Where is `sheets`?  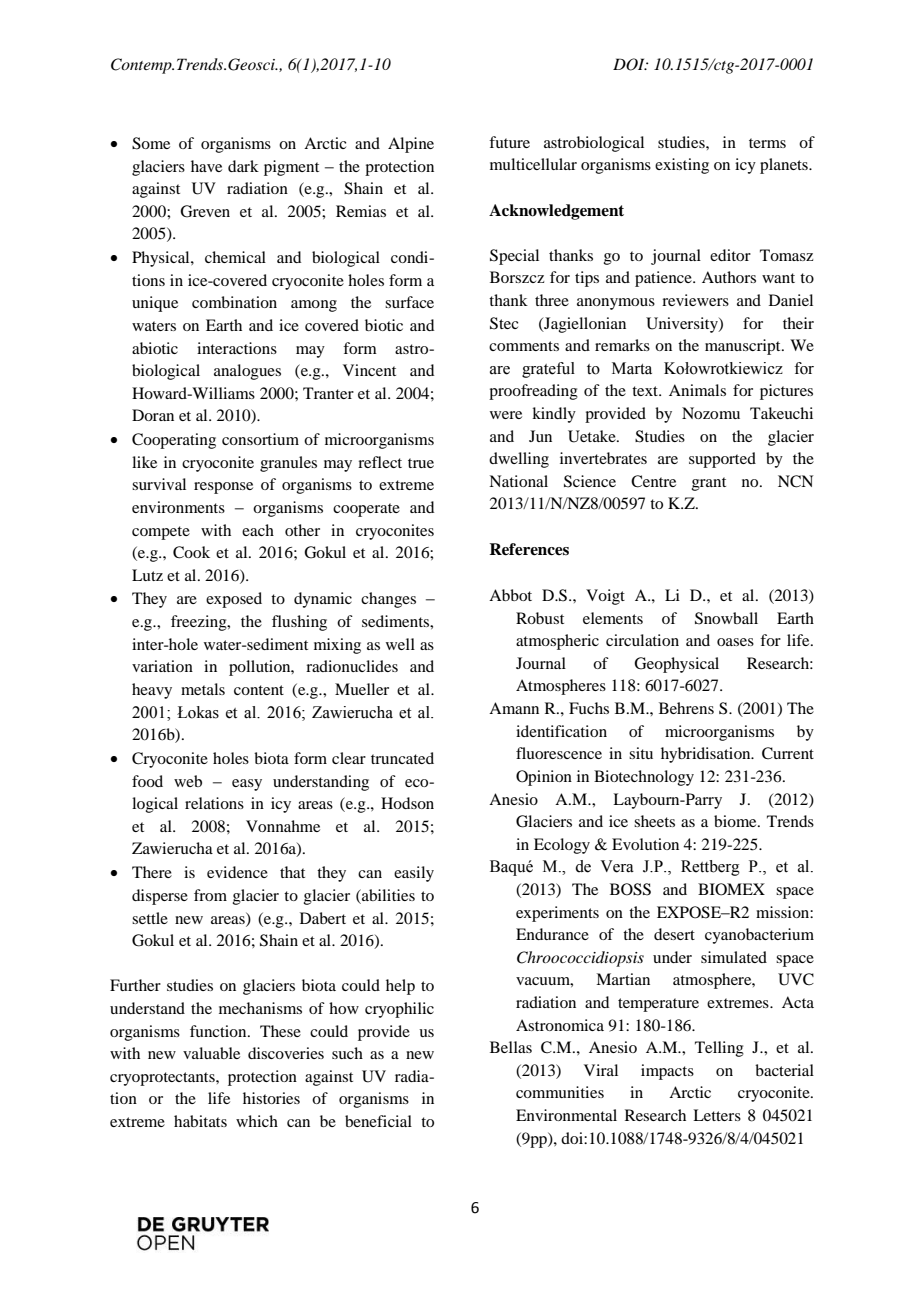 sheets is located at coordinates (654, 821).
